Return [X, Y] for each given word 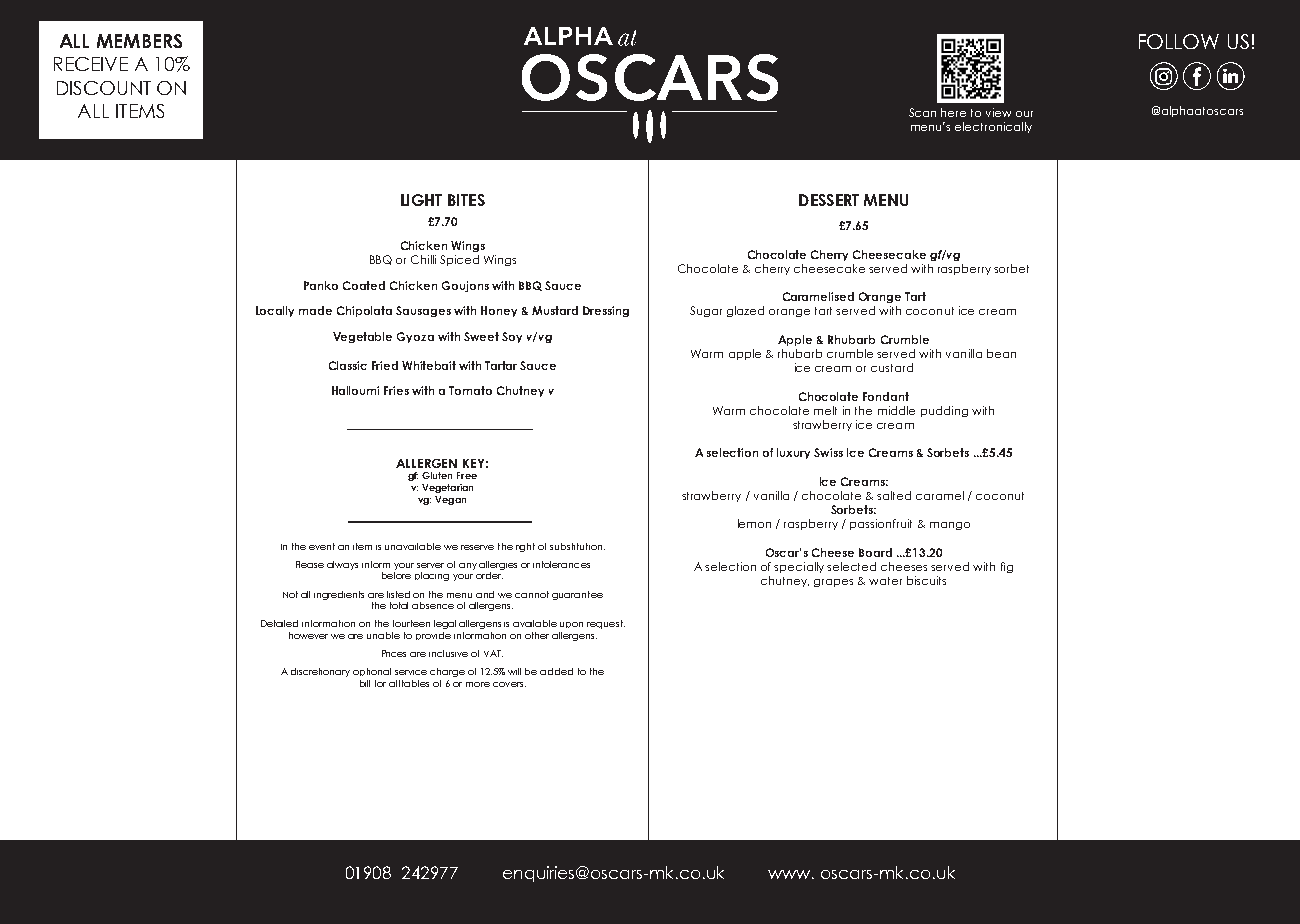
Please [310, 564]
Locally [275, 311]
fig [1007, 567]
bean [1001, 353]
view [998, 112]
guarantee [577, 595]
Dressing [606, 311]
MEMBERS [139, 41]
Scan [922, 112]
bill [365, 683]
